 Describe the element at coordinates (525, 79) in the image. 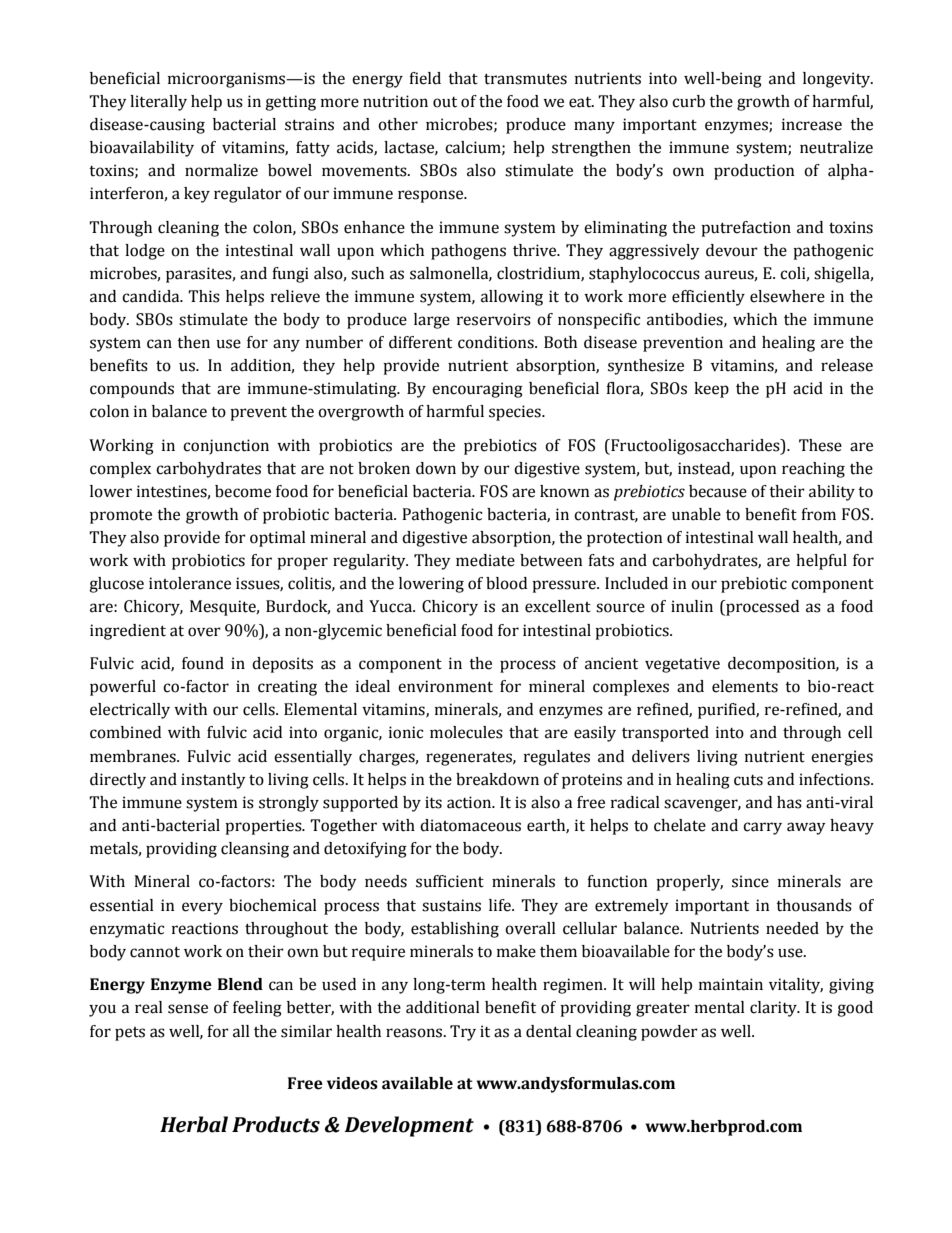

I see `transmutes` at that location.
